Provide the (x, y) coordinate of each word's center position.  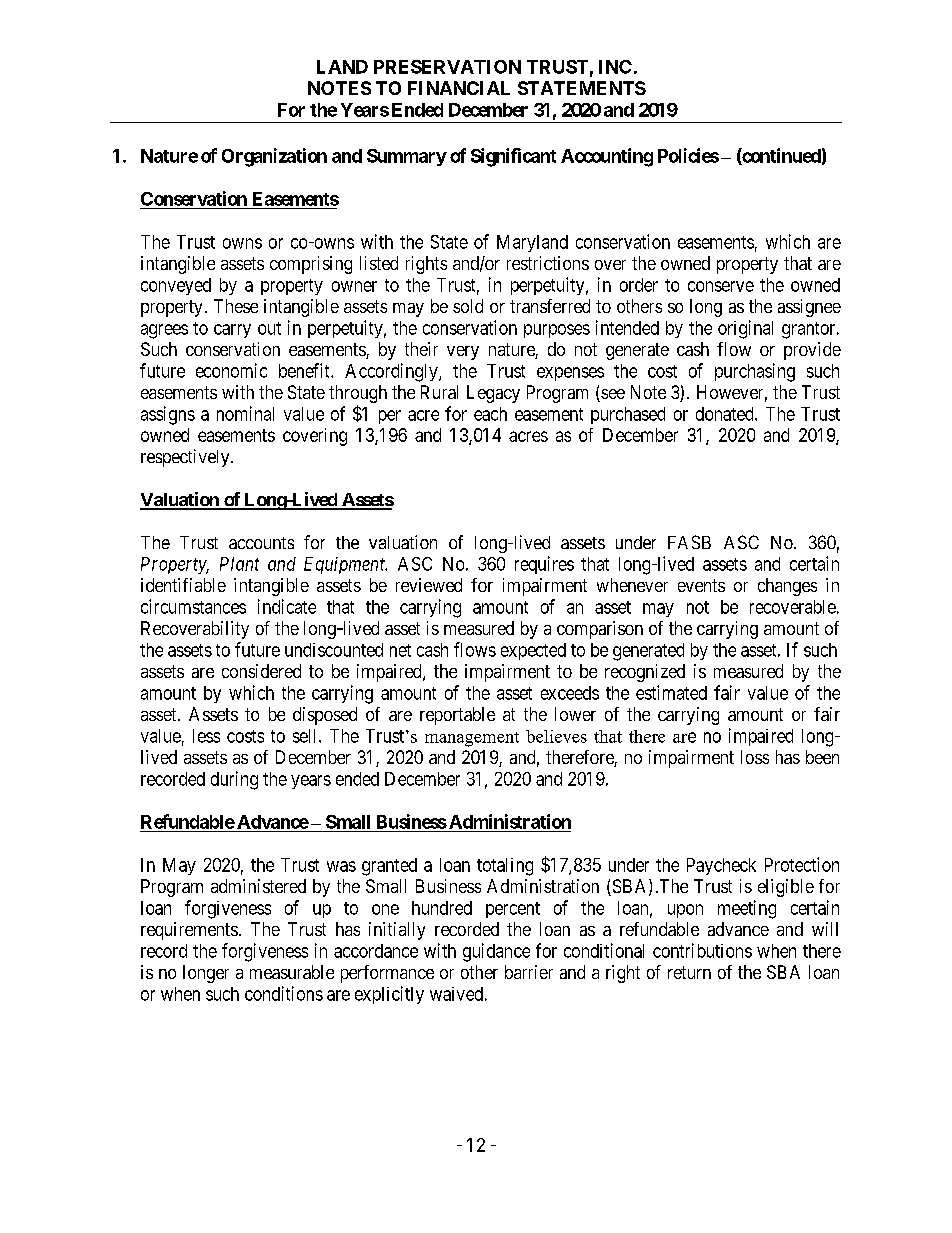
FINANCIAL (459, 88)
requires (544, 565)
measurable (292, 972)
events (701, 585)
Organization (274, 157)
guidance (496, 952)
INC (615, 67)
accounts (261, 543)
